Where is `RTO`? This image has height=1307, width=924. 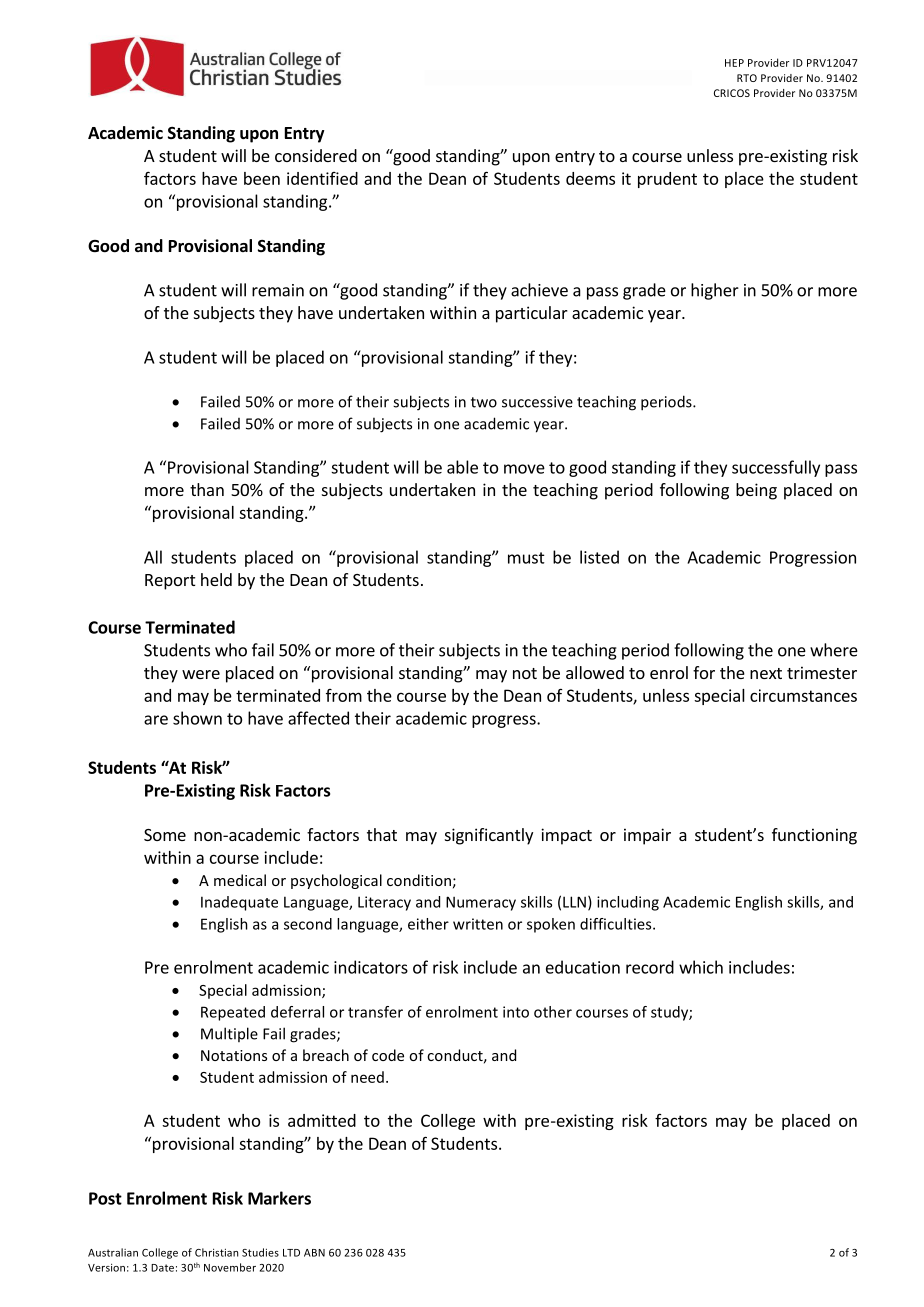
RTO is located at coordinates (747, 78).
